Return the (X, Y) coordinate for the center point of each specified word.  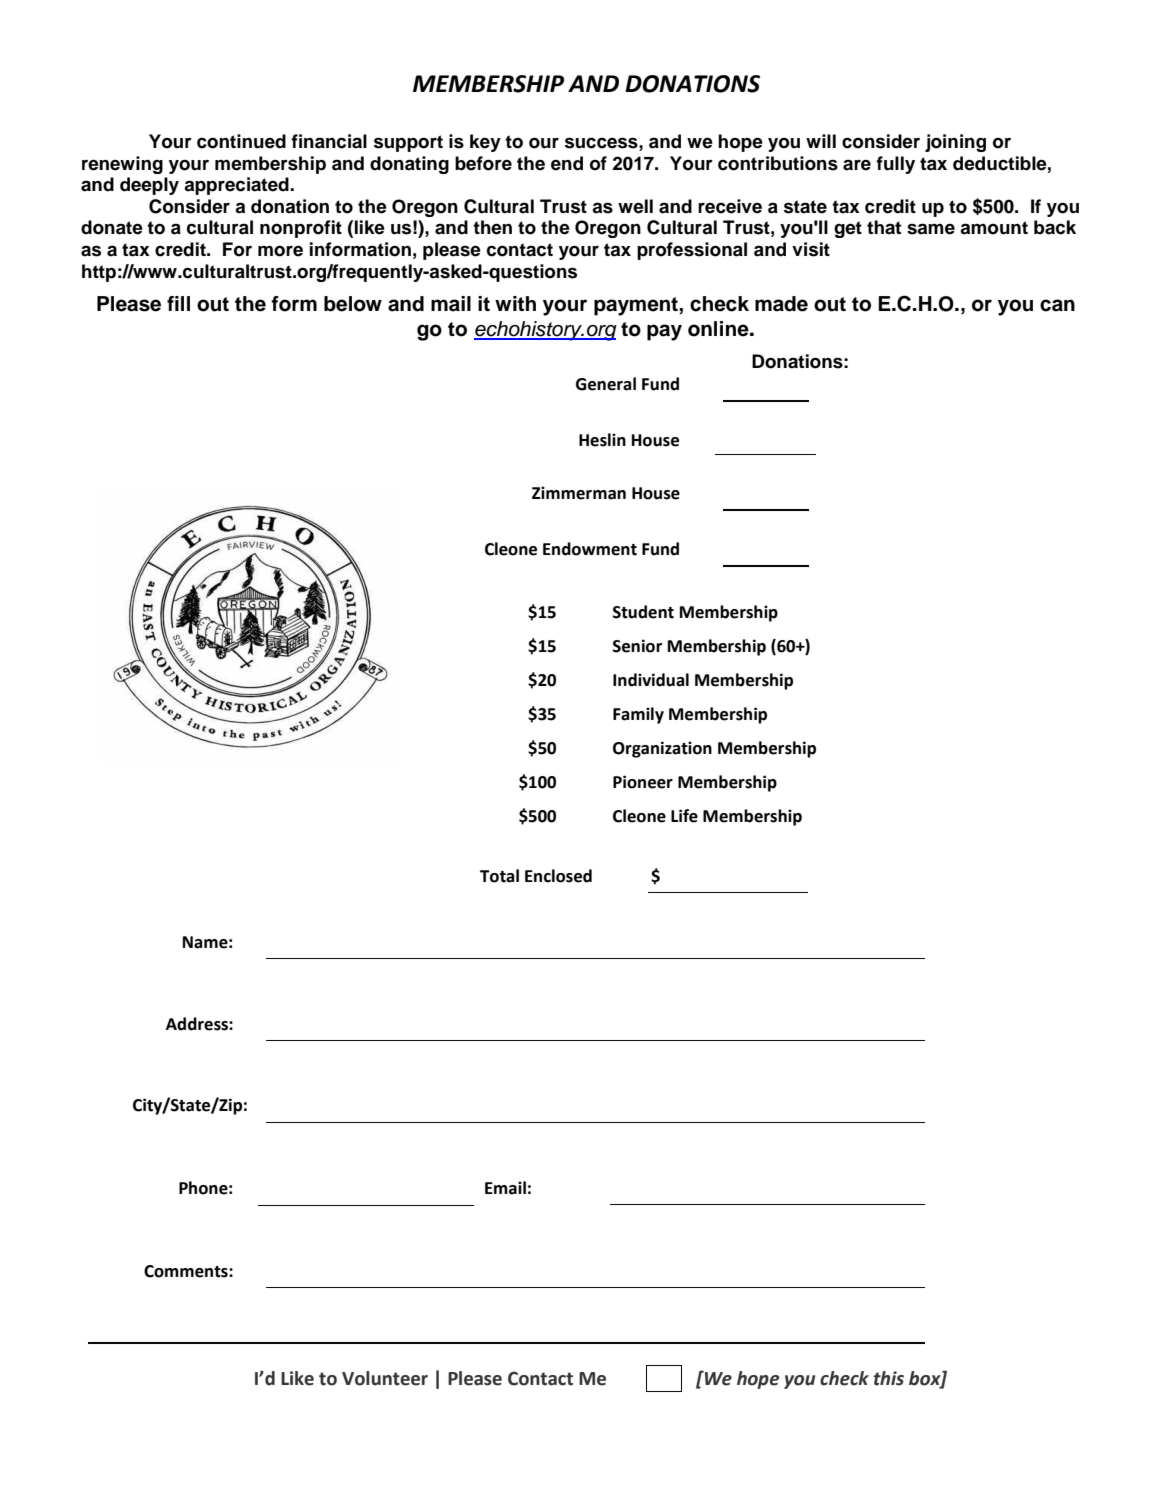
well (635, 206)
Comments (187, 1271)
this (889, 1378)
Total (499, 876)
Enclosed (558, 876)
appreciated (237, 186)
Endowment (590, 549)
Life (684, 816)
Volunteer (385, 1378)
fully (895, 165)
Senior (637, 646)
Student (643, 612)
